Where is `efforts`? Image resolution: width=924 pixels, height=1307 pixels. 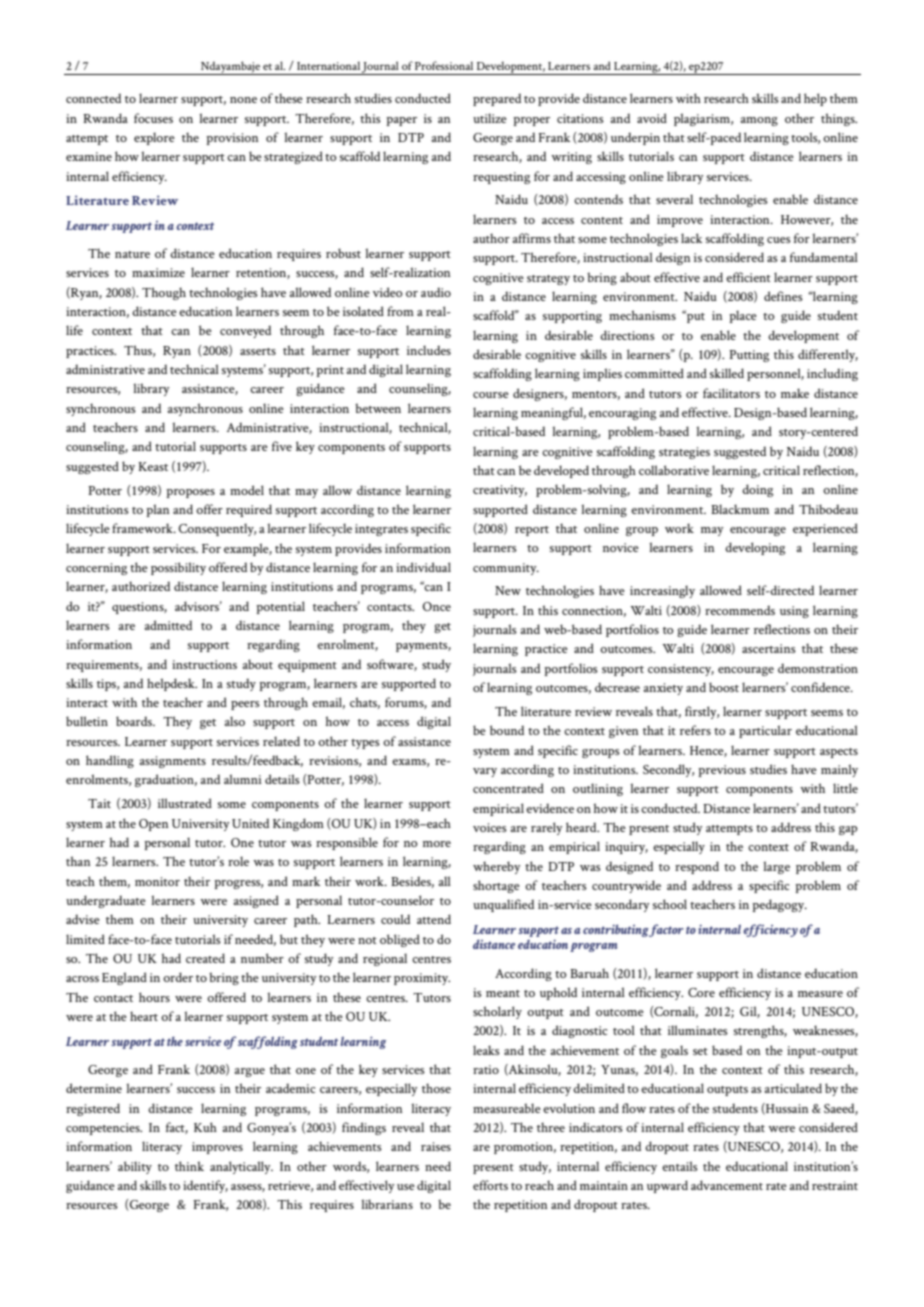
efforts is located at coordinates (490, 1185).
